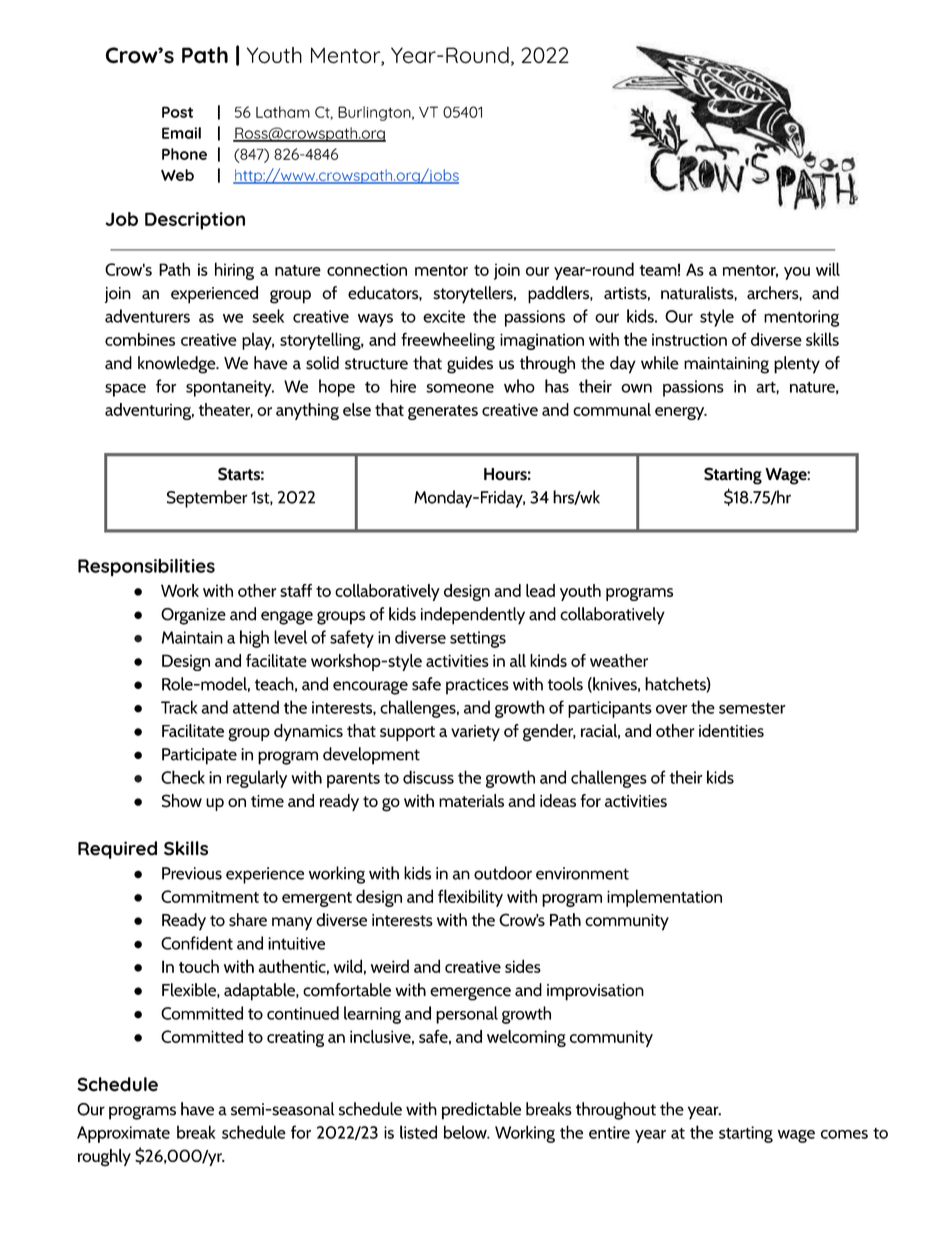  I want to click on will, so click(828, 269).
